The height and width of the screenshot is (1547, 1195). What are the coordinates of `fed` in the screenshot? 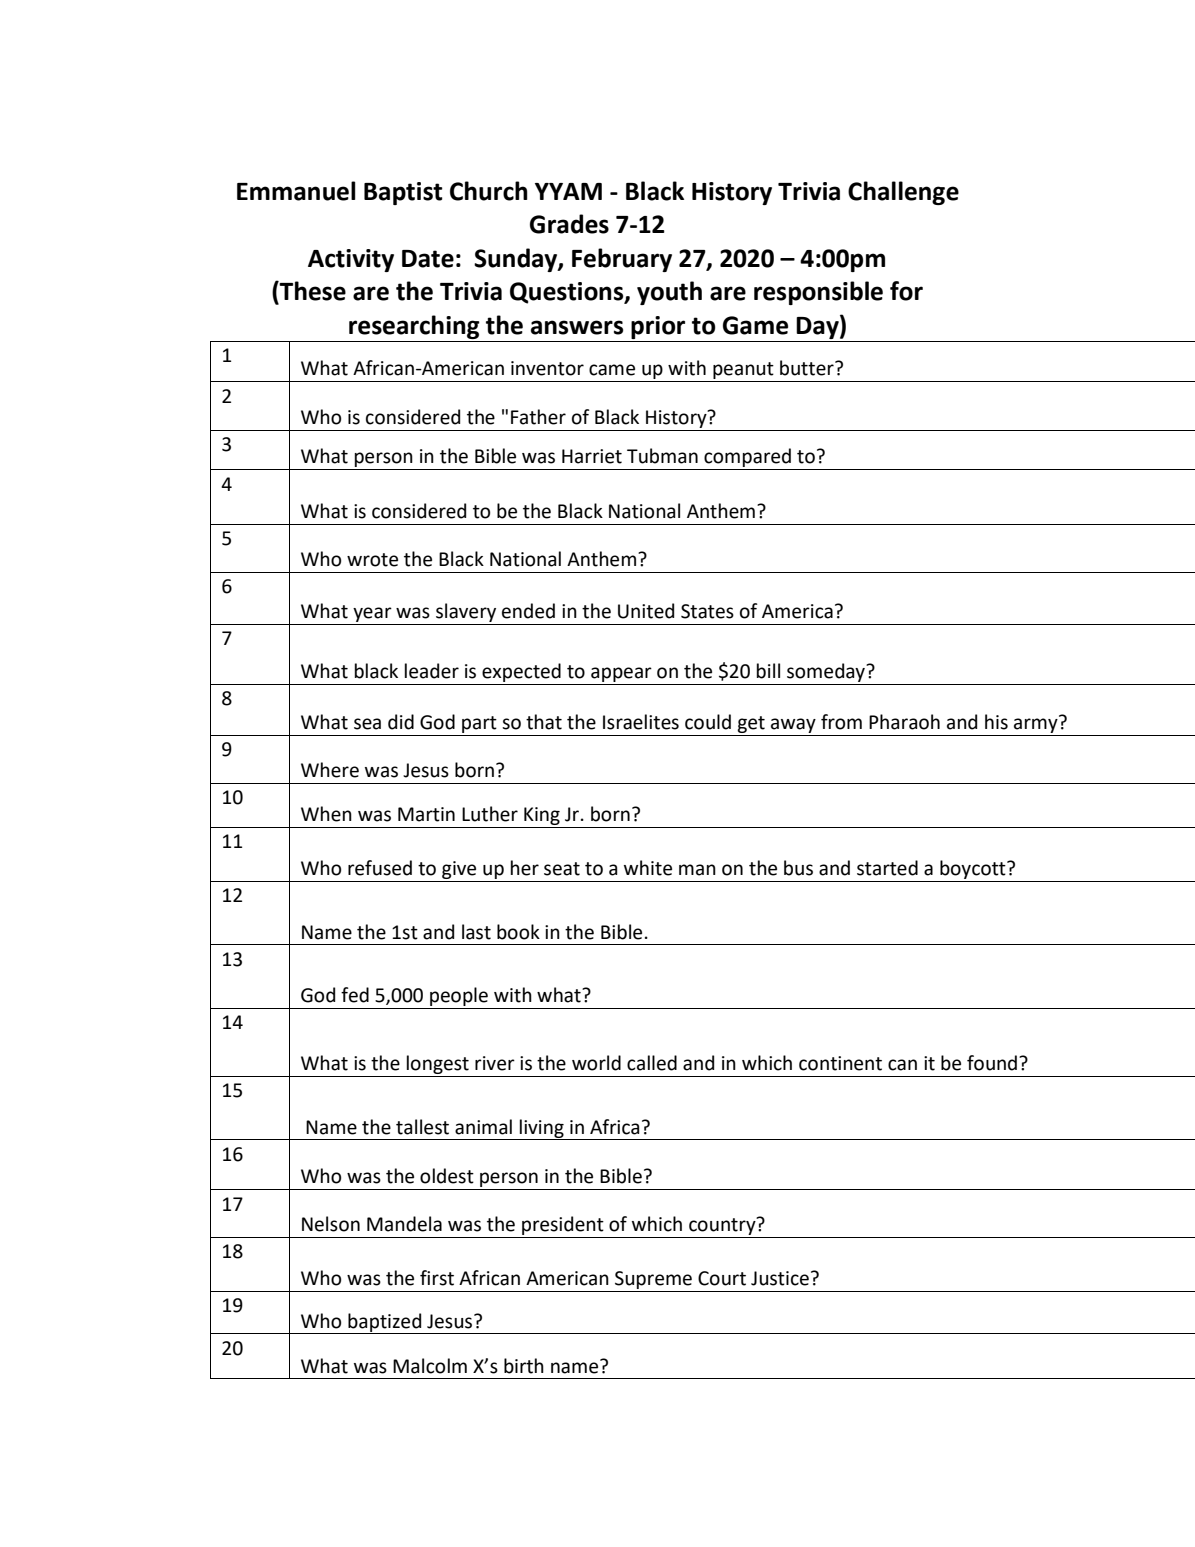 It's located at (355, 995).
